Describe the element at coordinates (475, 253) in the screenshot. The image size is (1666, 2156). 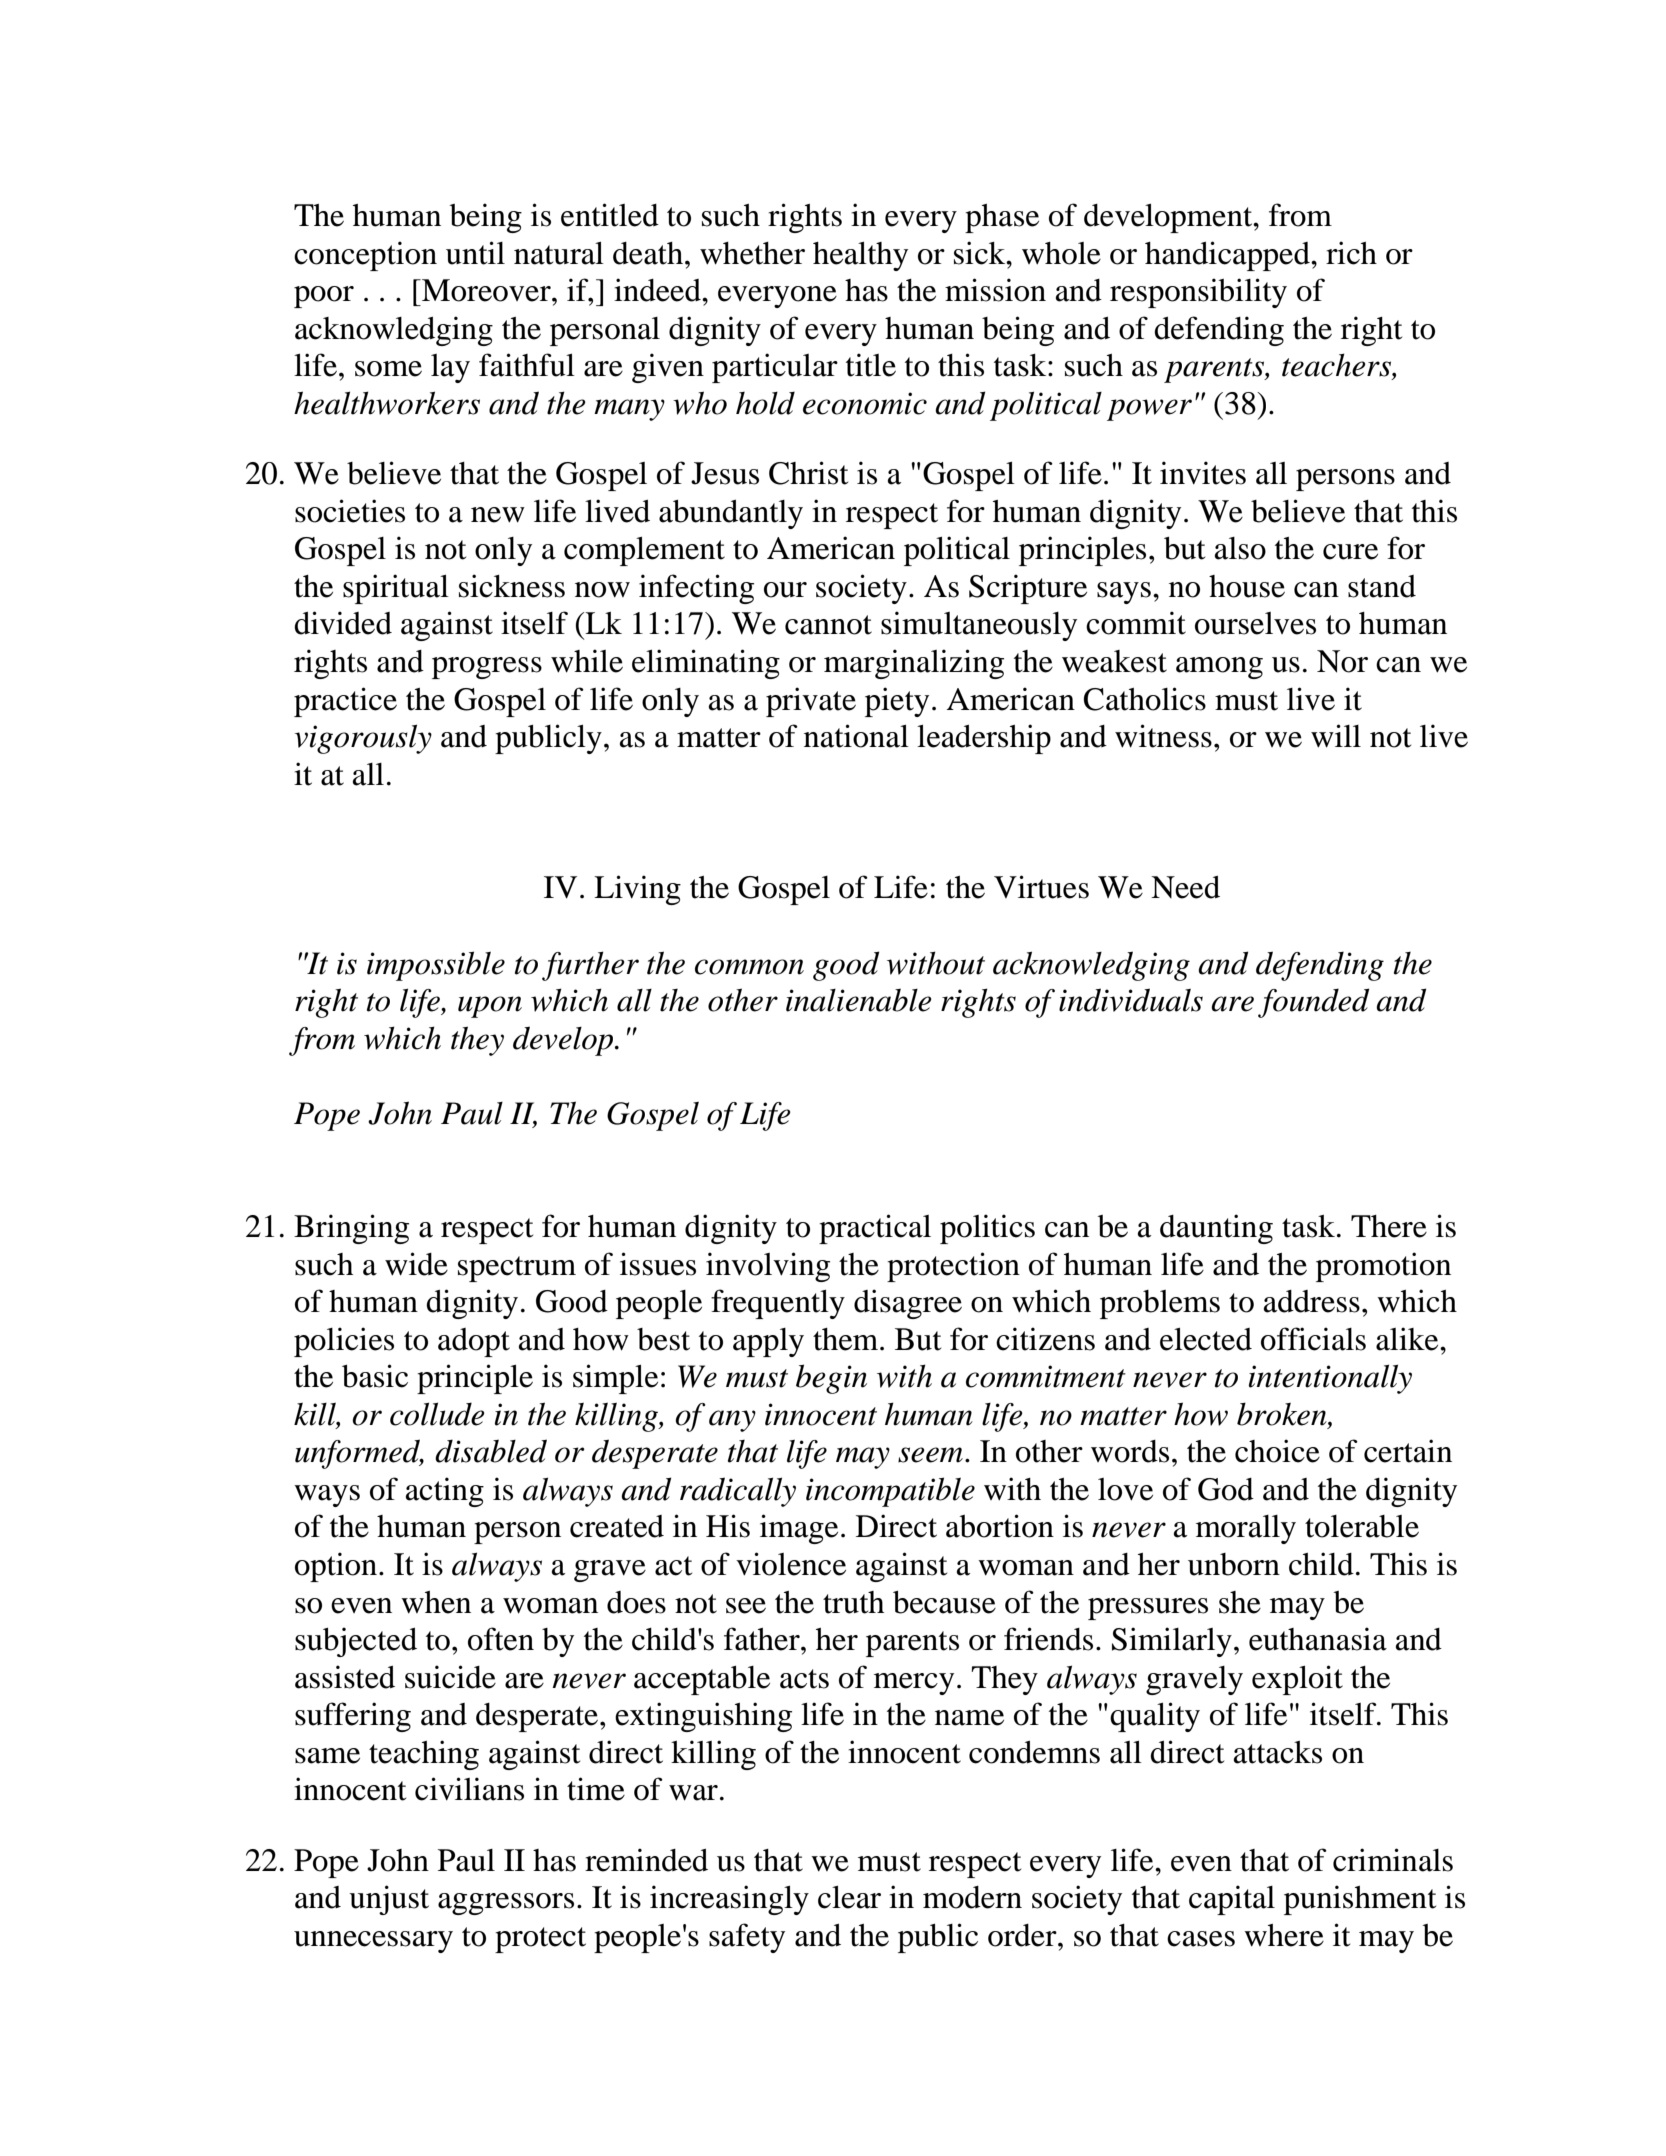
I see `until` at that location.
